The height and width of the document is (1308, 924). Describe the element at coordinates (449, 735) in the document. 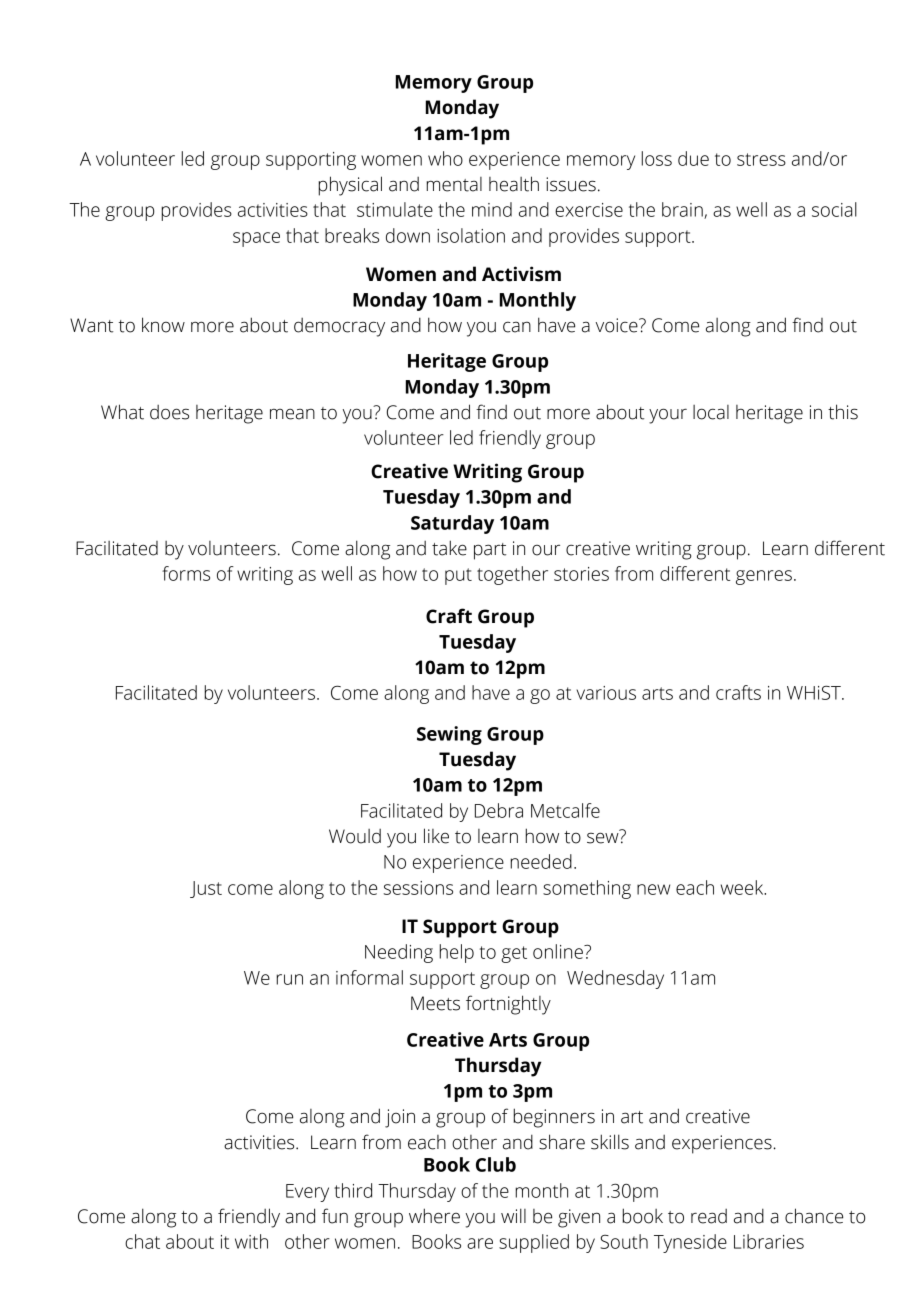

I see `Sewing` at that location.
